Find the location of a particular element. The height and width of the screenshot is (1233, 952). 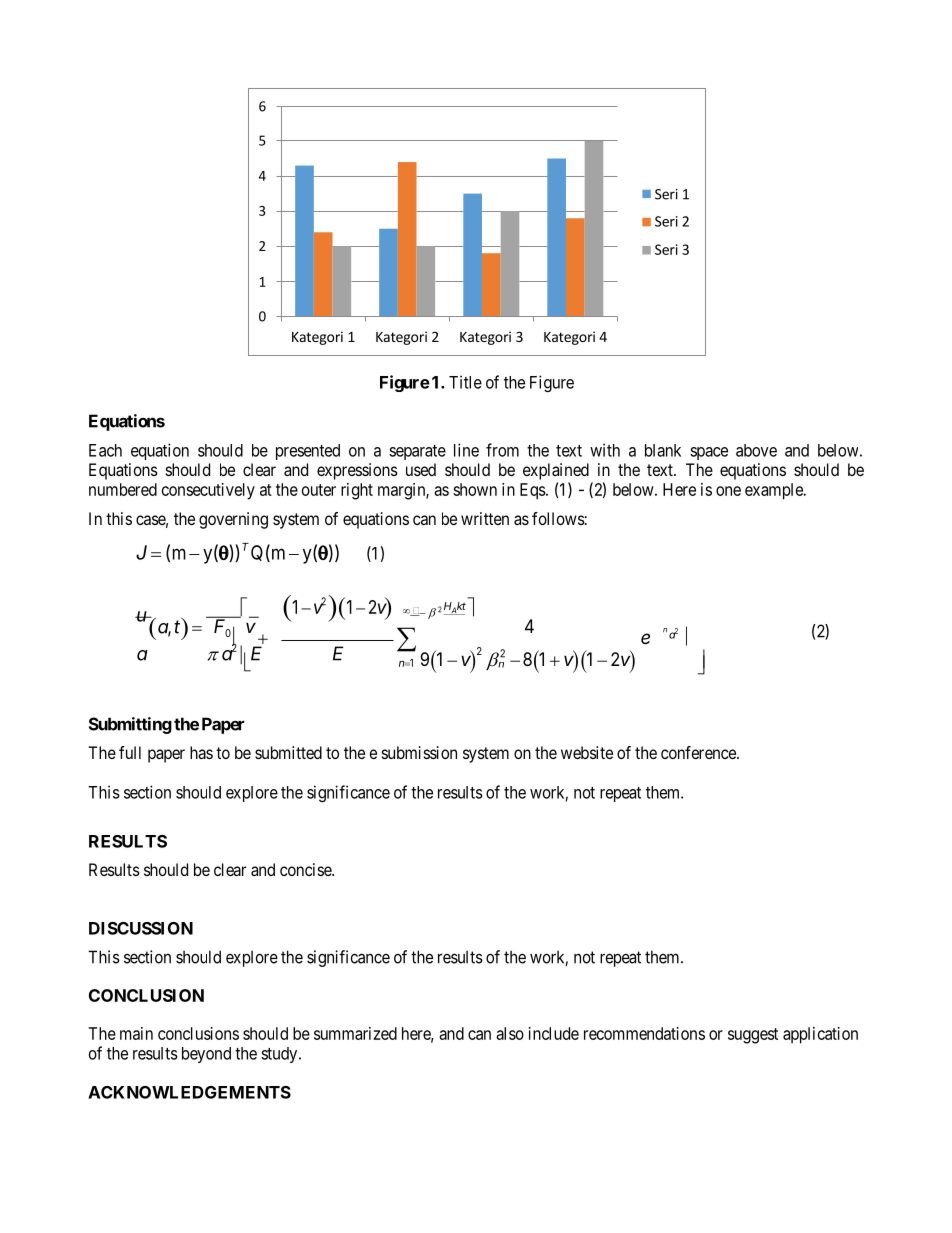

governing is located at coordinates (233, 520).
